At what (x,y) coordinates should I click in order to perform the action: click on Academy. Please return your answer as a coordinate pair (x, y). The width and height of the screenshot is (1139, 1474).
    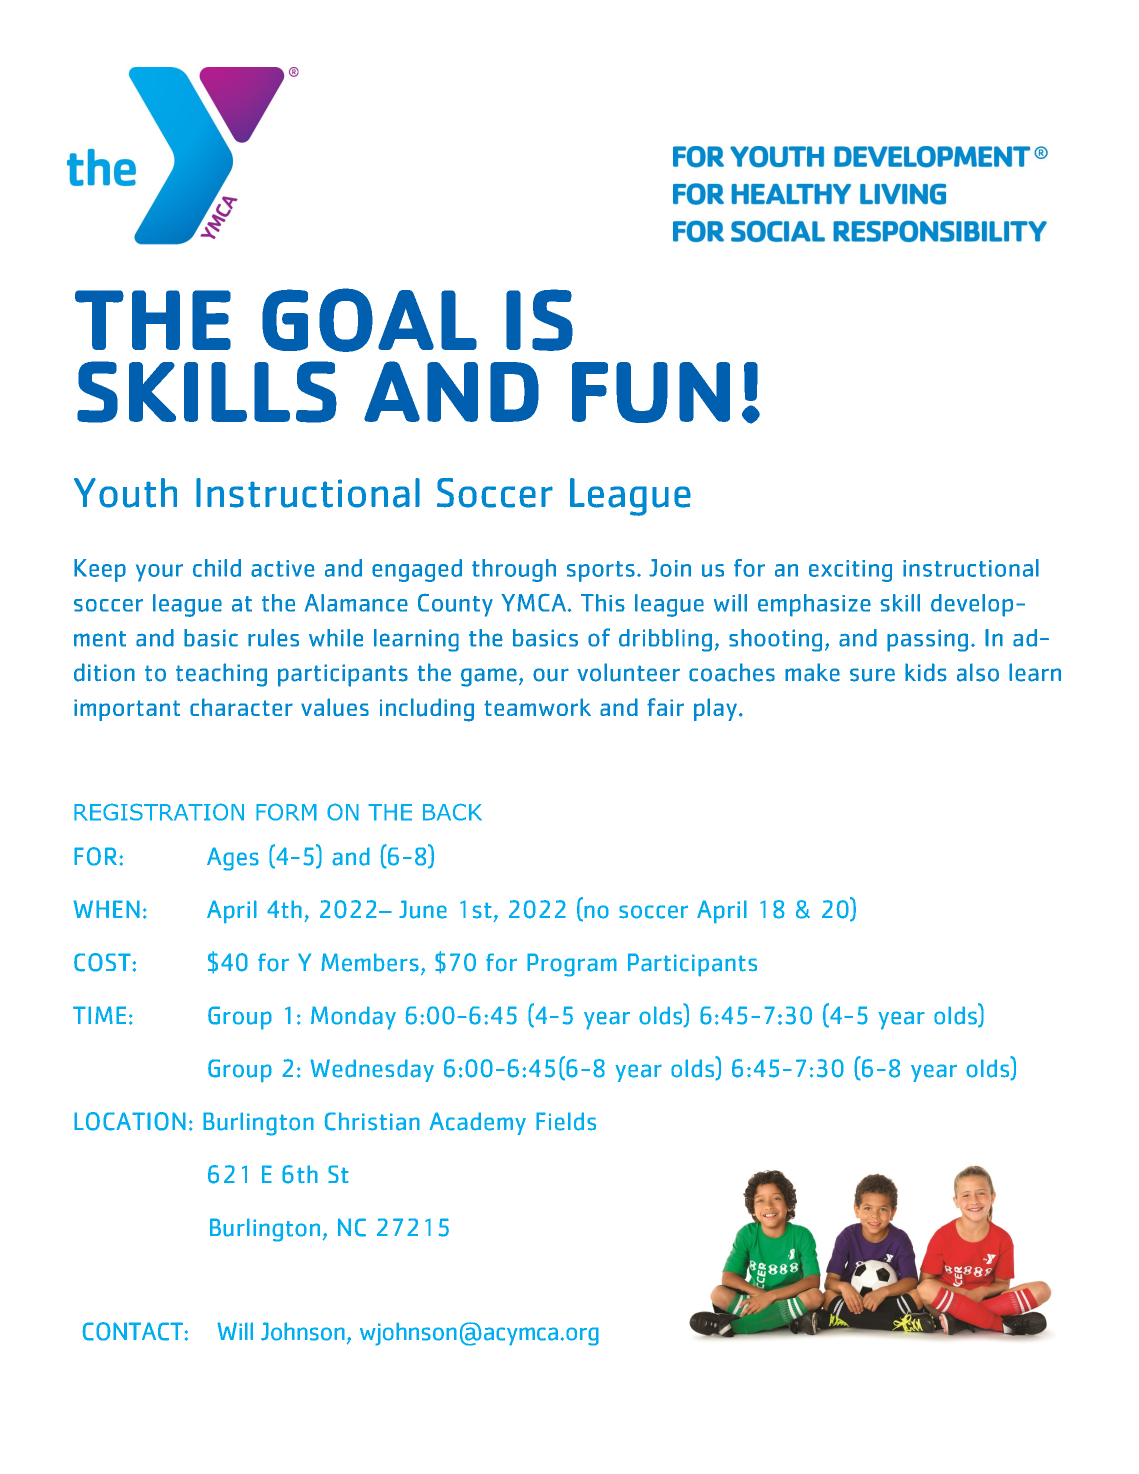
    Looking at the image, I should click on (477, 1123).
